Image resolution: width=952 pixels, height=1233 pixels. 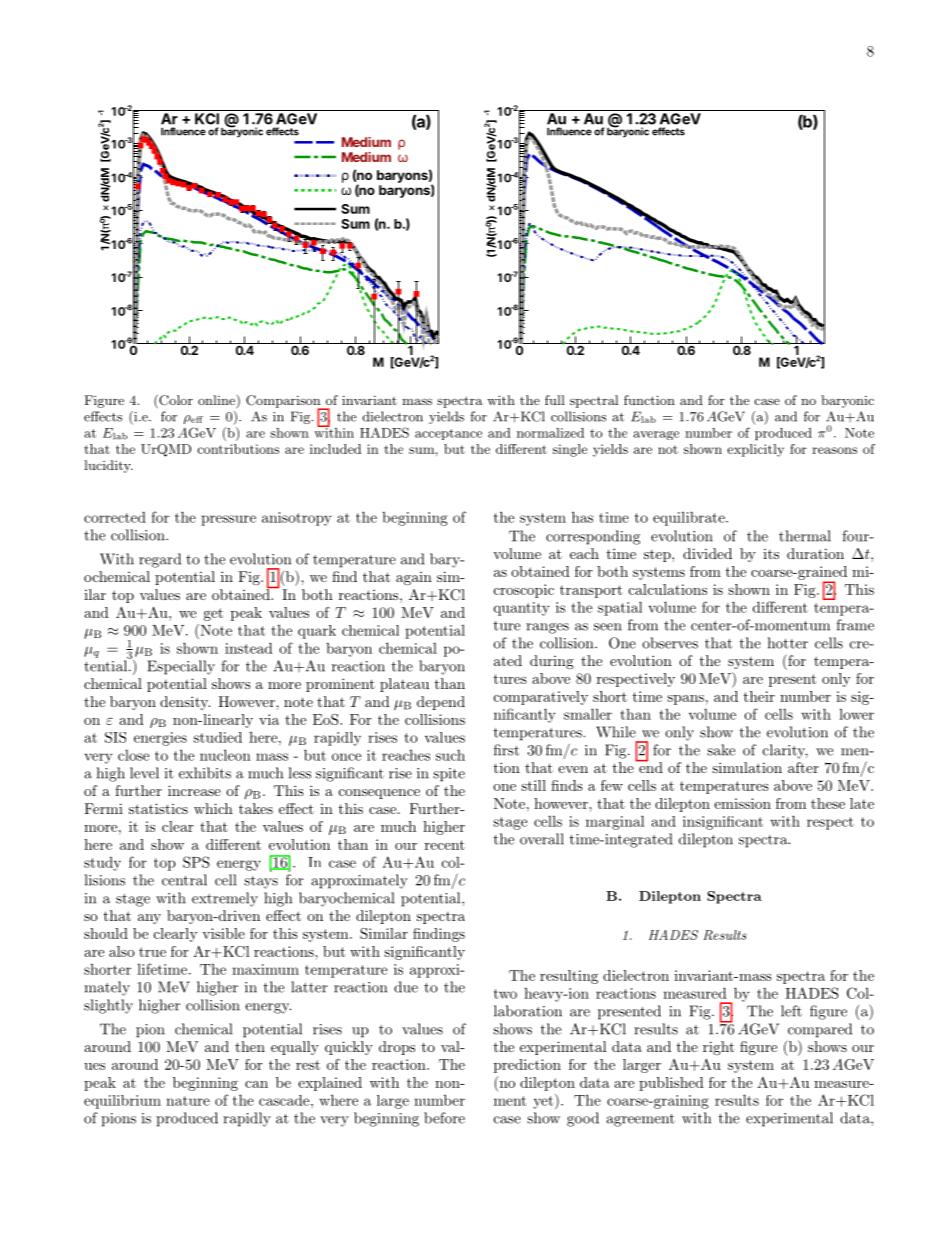 I want to click on online, so click(x=216, y=400).
